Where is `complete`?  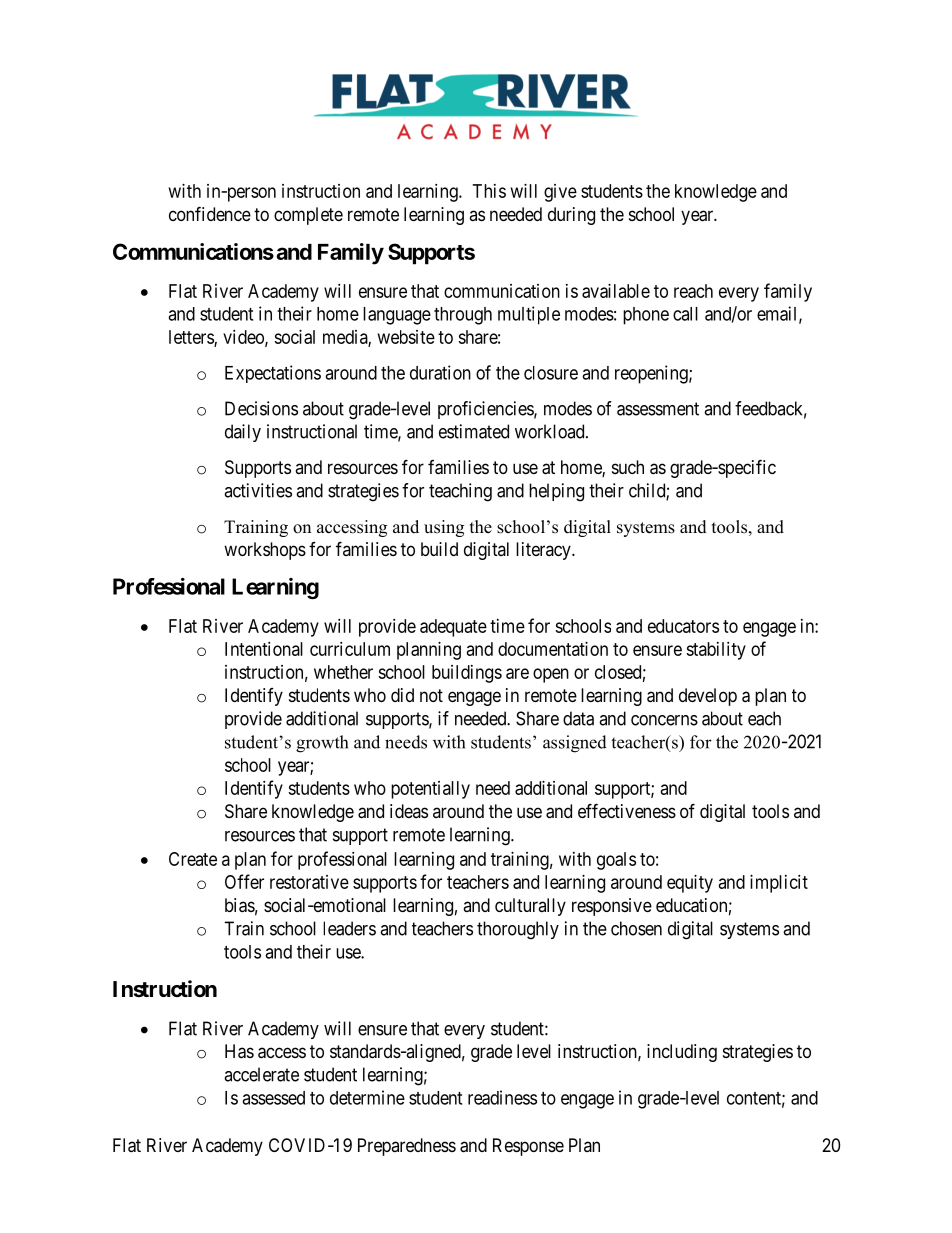 complete is located at coordinates (308, 216).
